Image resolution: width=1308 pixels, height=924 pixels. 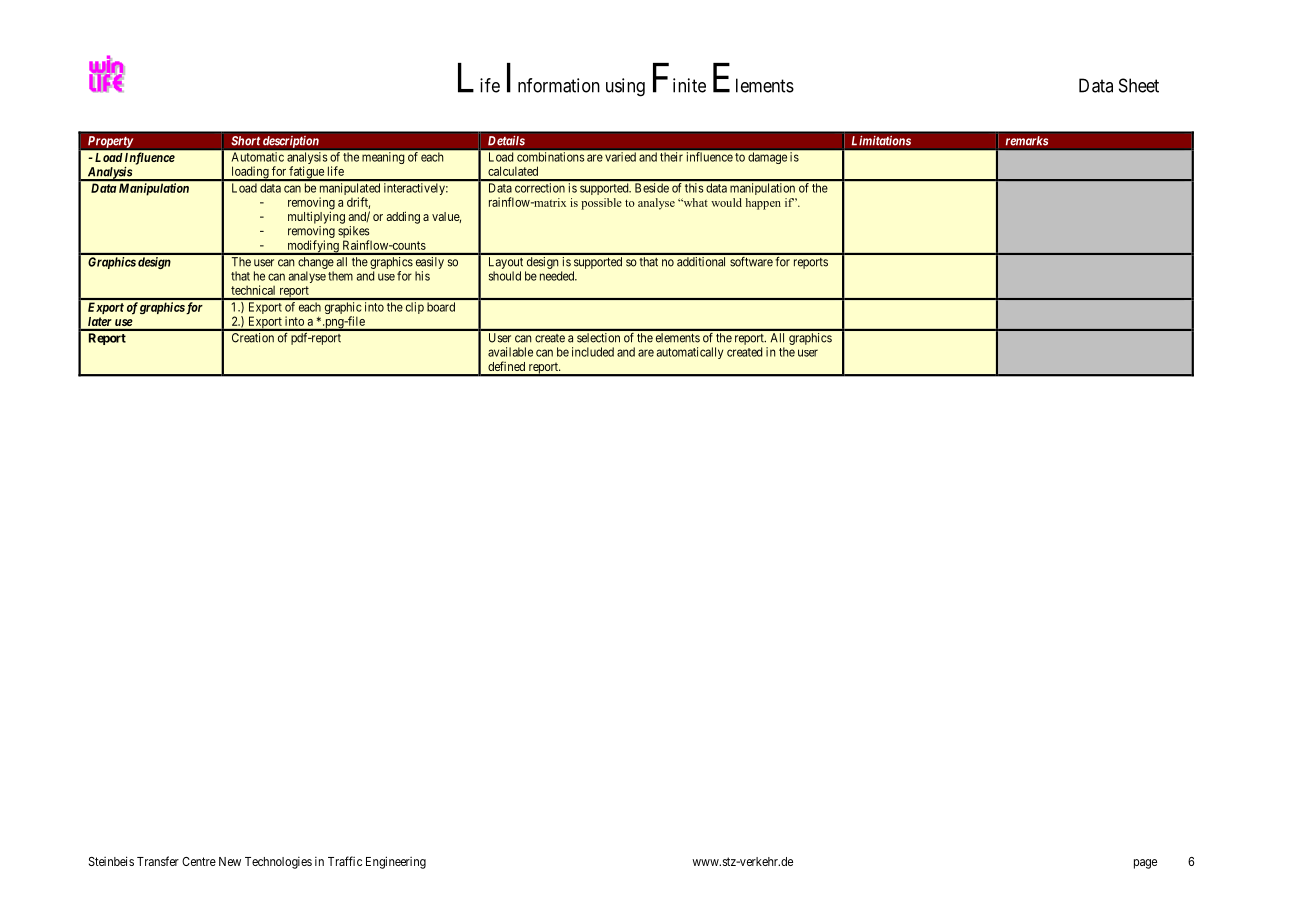 What do you see at coordinates (505, 276) in the screenshot?
I see `should` at bounding box center [505, 276].
